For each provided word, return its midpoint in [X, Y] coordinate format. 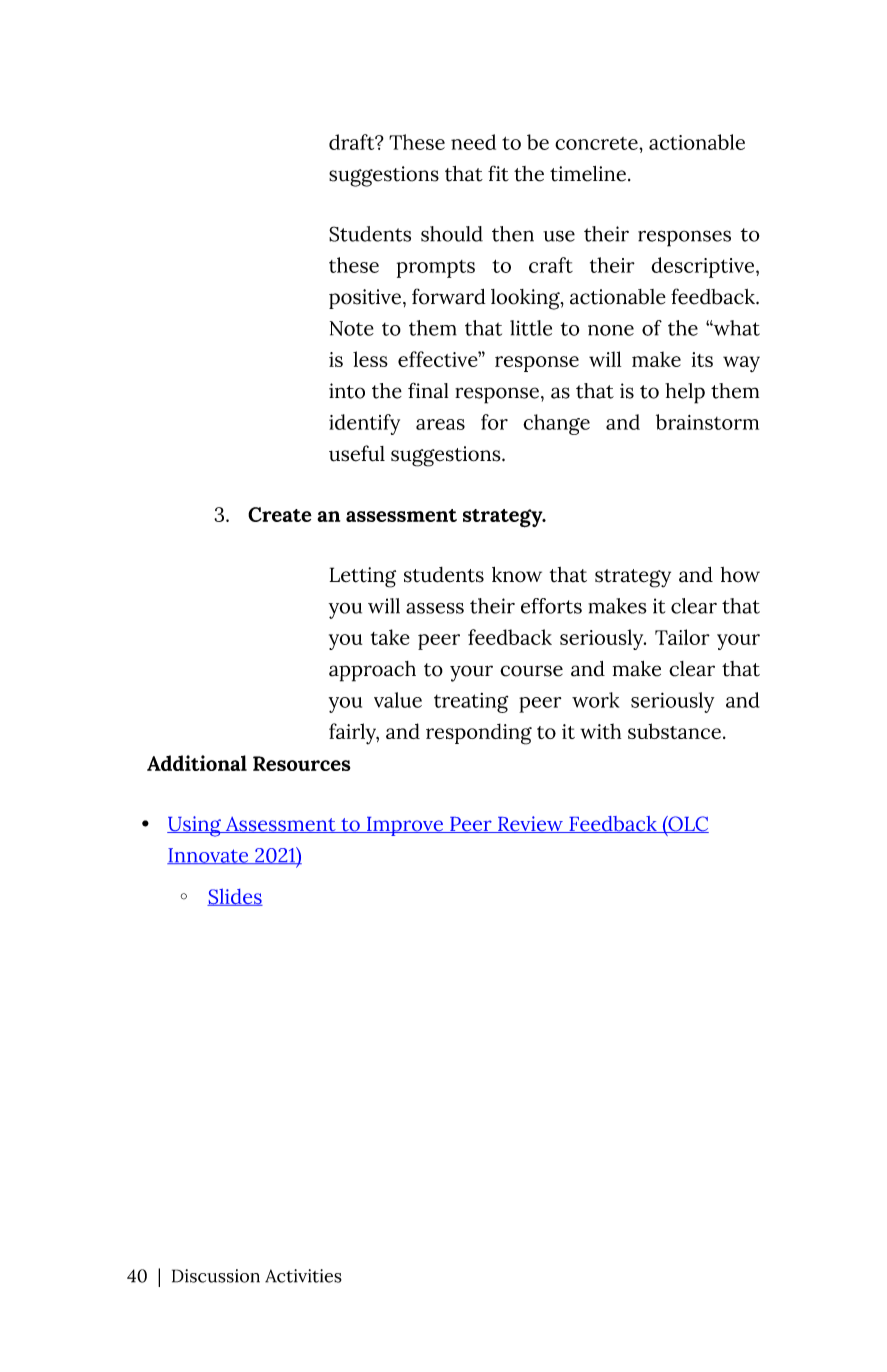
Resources [301, 763]
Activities [303, 1276]
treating [471, 703]
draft [353, 142]
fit [498, 173]
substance [674, 731]
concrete [597, 143]
